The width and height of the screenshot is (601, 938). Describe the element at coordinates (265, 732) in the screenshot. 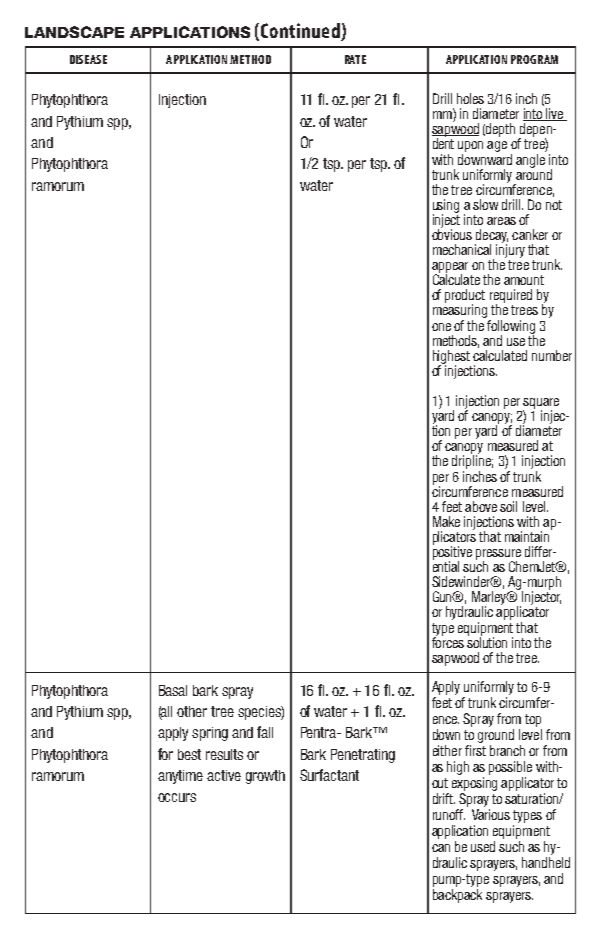

I see `fall` at that location.
